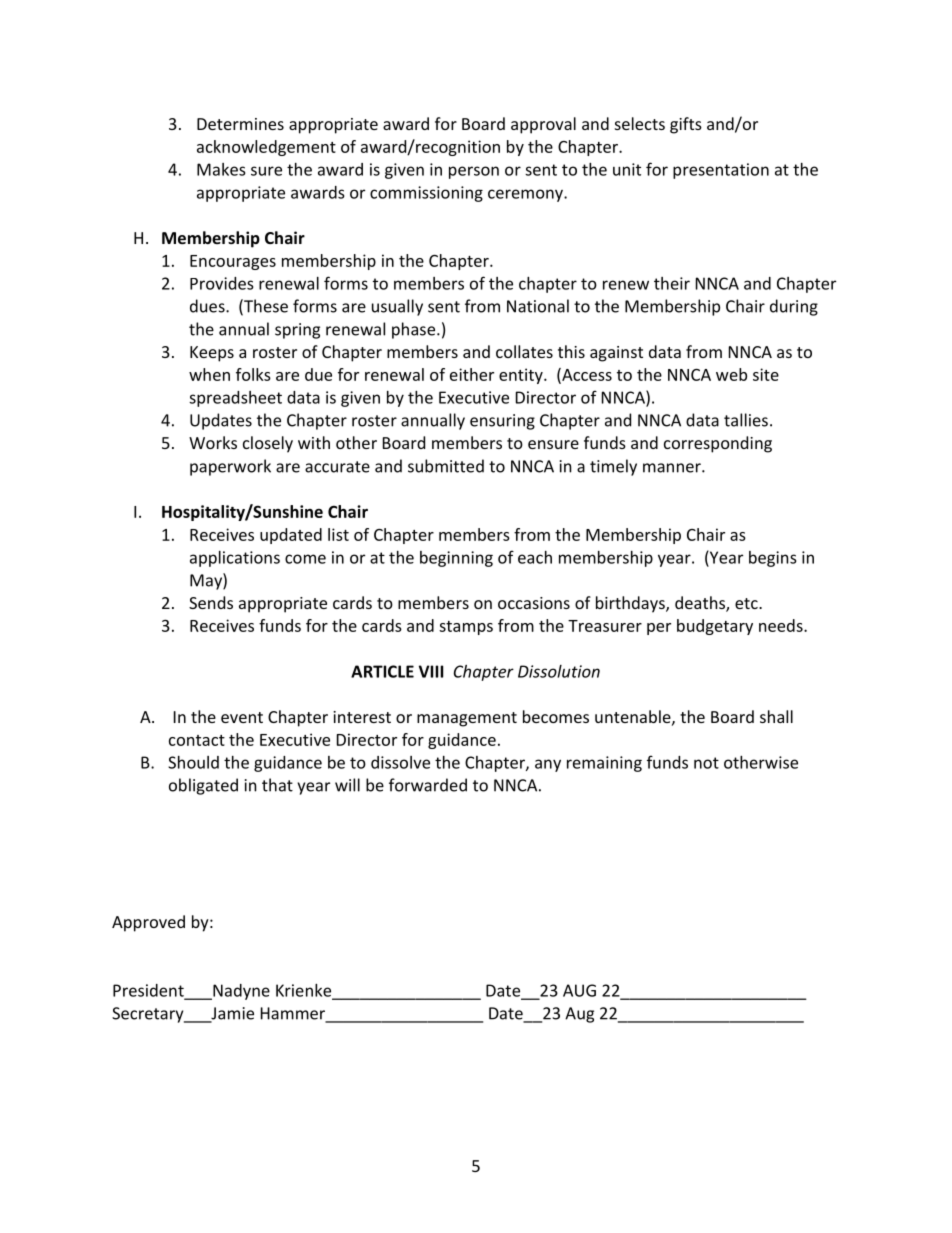 The image size is (952, 1233). What do you see at coordinates (221, 169) in the screenshot?
I see `Makes` at bounding box center [221, 169].
